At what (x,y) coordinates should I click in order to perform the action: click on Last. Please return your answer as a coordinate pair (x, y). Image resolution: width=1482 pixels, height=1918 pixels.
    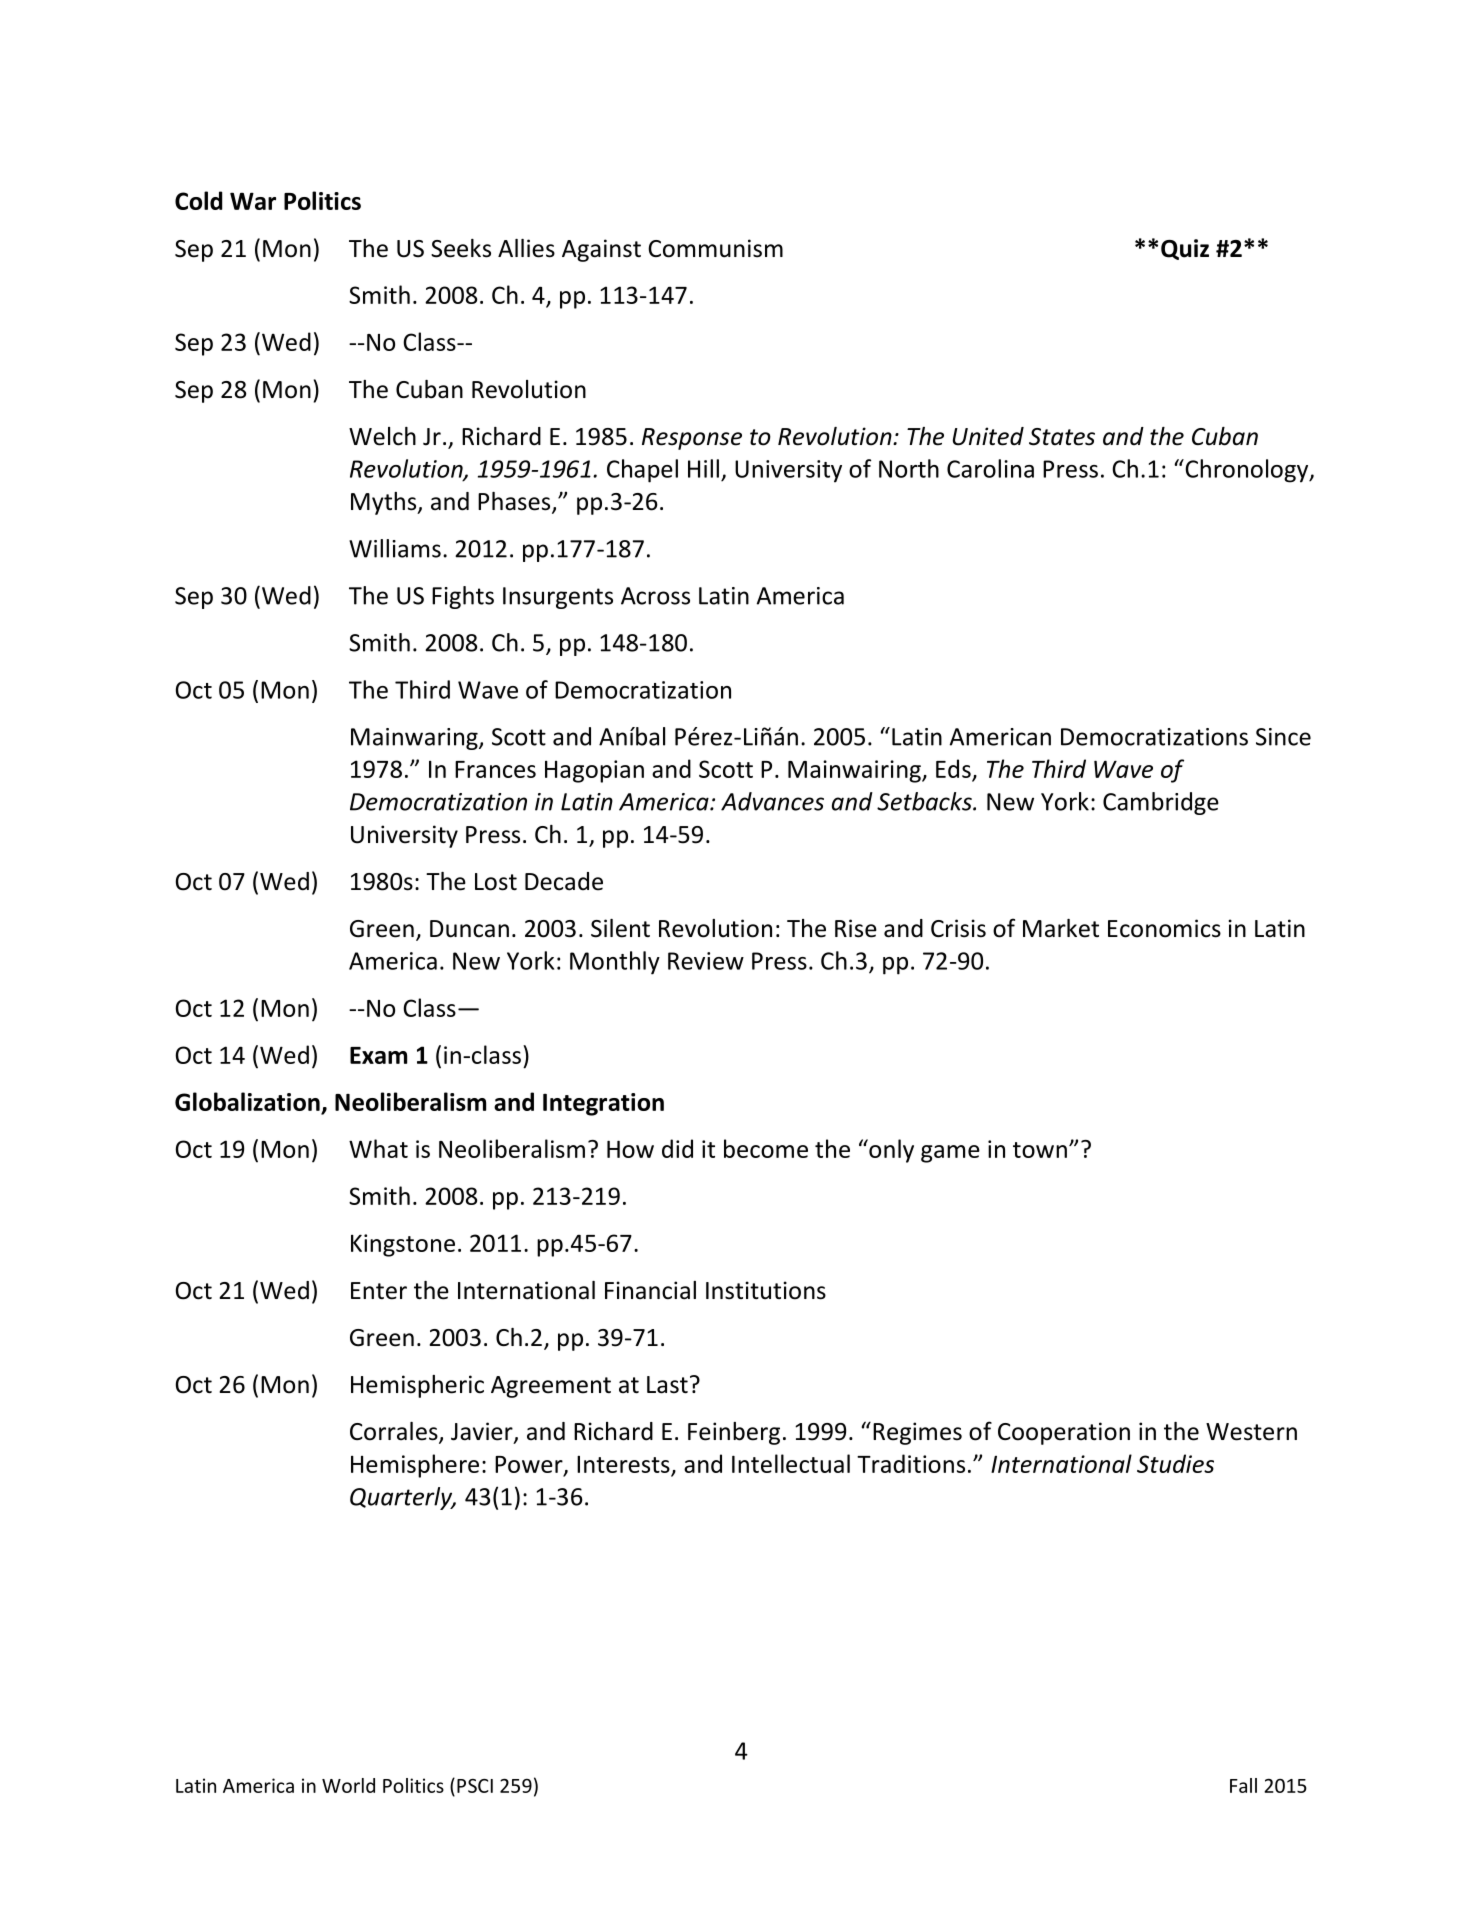
    Looking at the image, I should click on (667, 1385).
